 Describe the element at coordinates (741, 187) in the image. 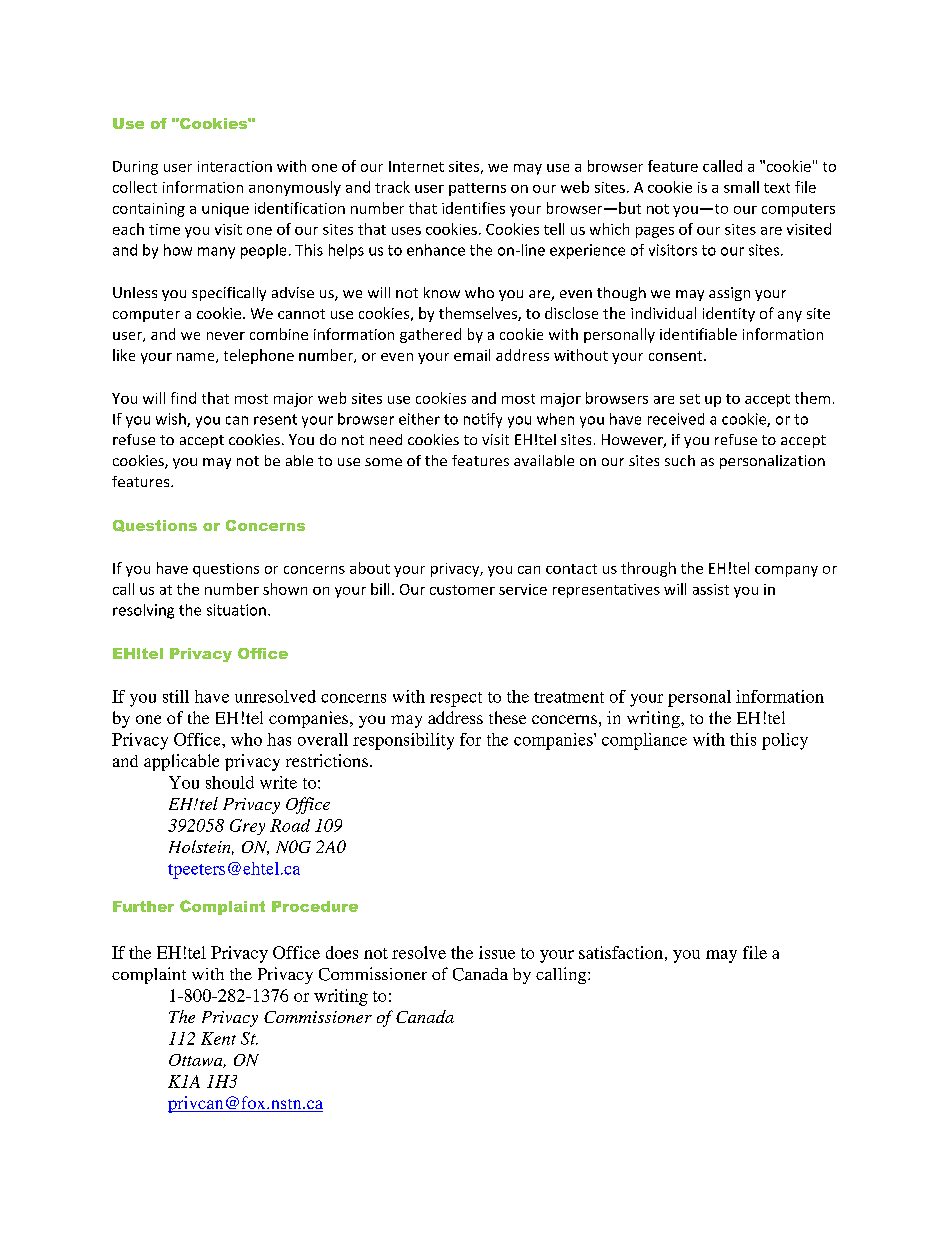

I see `small` at that location.
